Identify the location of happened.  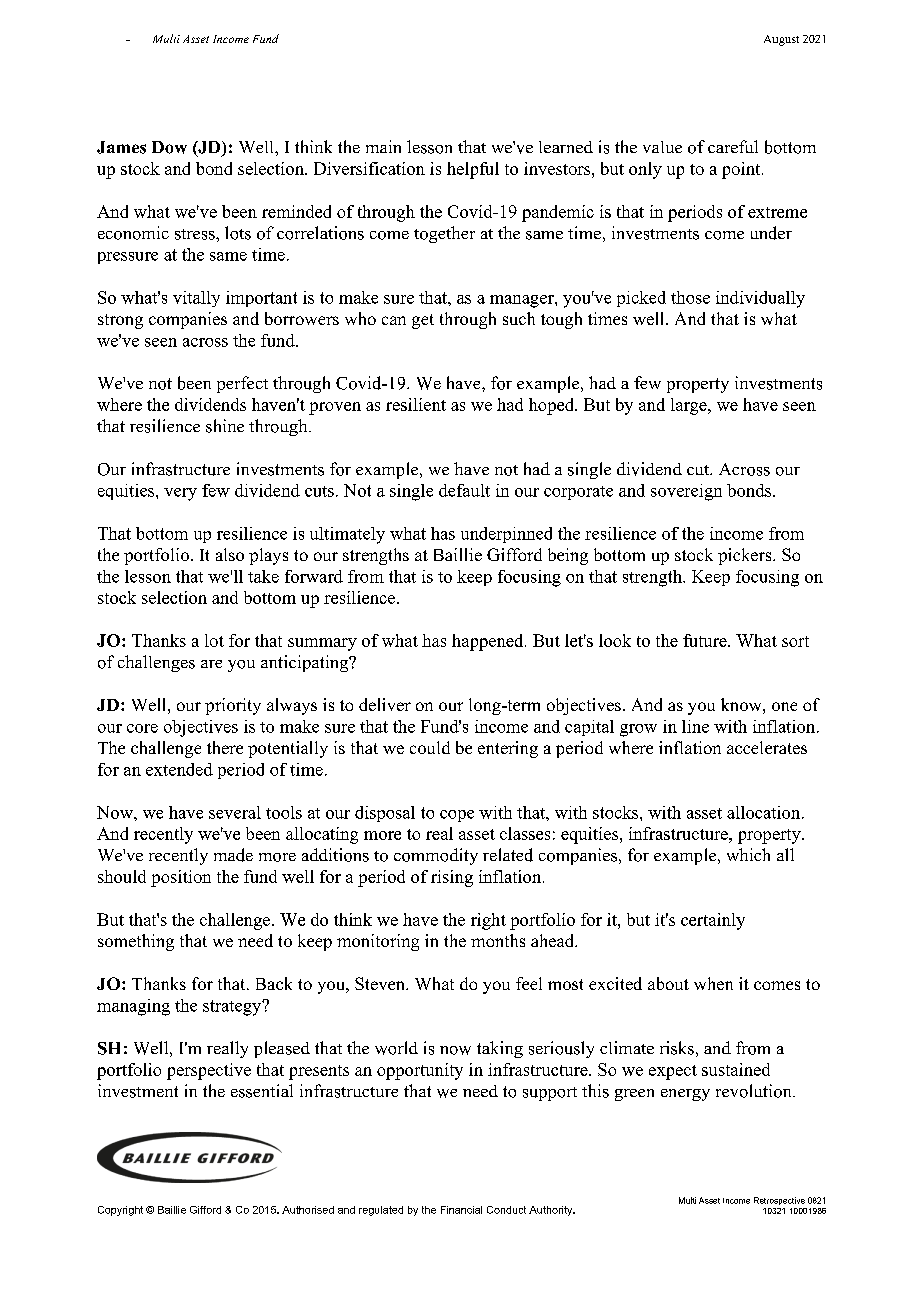
(489, 642).
